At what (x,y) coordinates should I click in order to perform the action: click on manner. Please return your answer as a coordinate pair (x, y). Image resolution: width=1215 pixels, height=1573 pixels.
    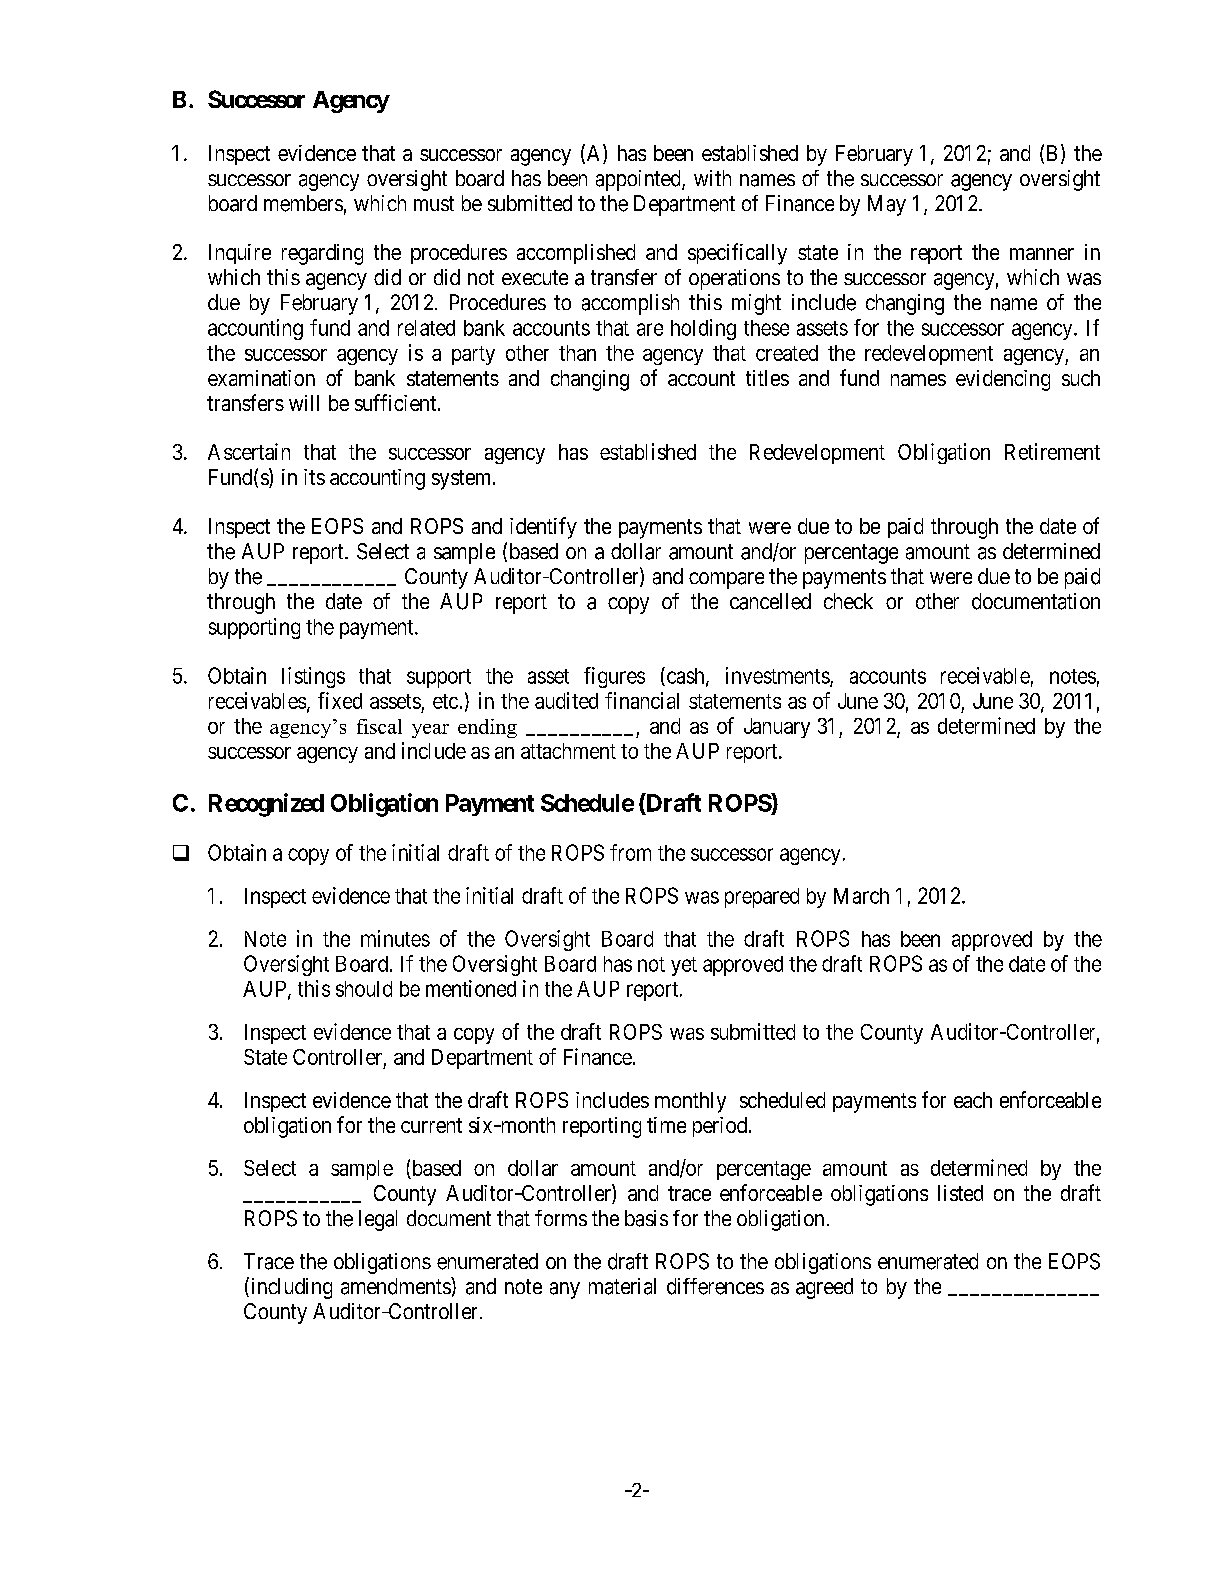
    Looking at the image, I should click on (1042, 254).
